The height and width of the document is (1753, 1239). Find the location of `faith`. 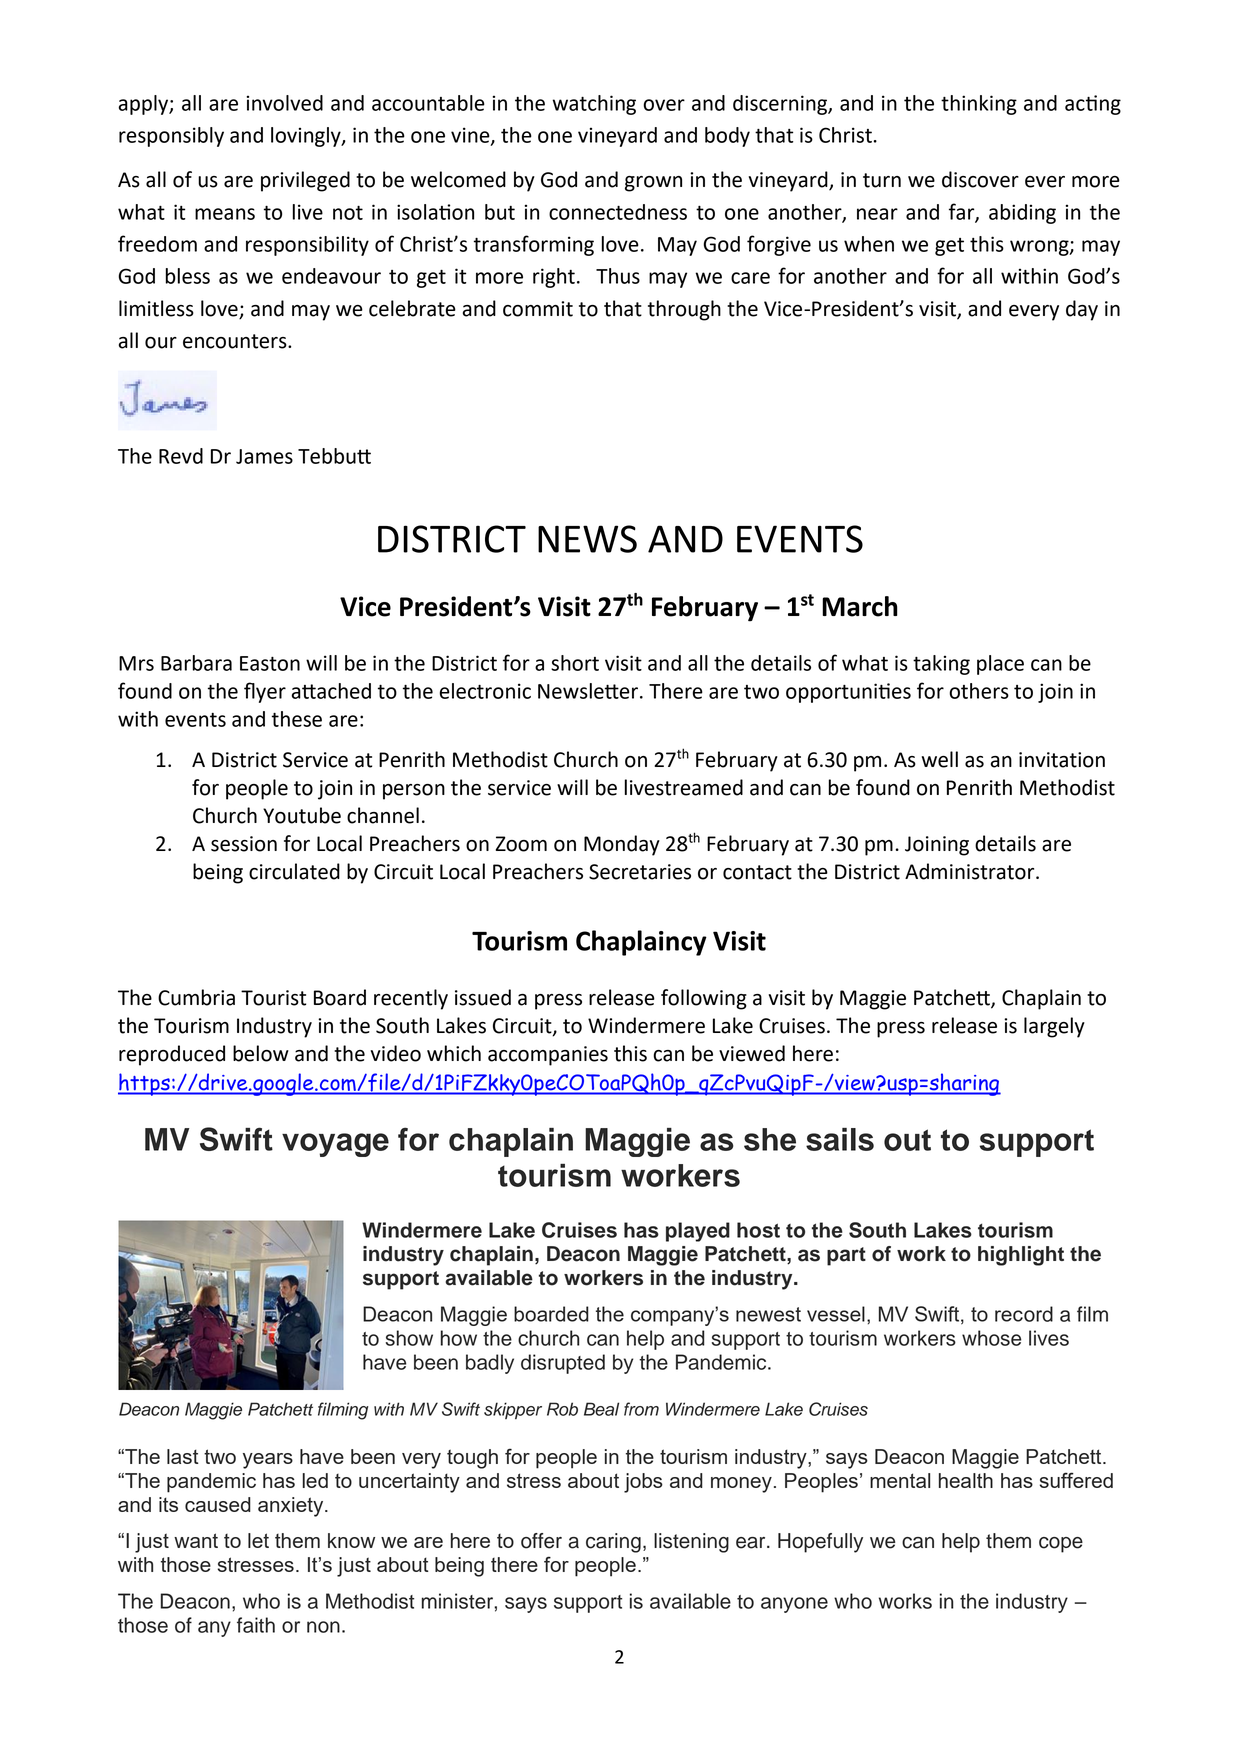

faith is located at coordinates (256, 1625).
